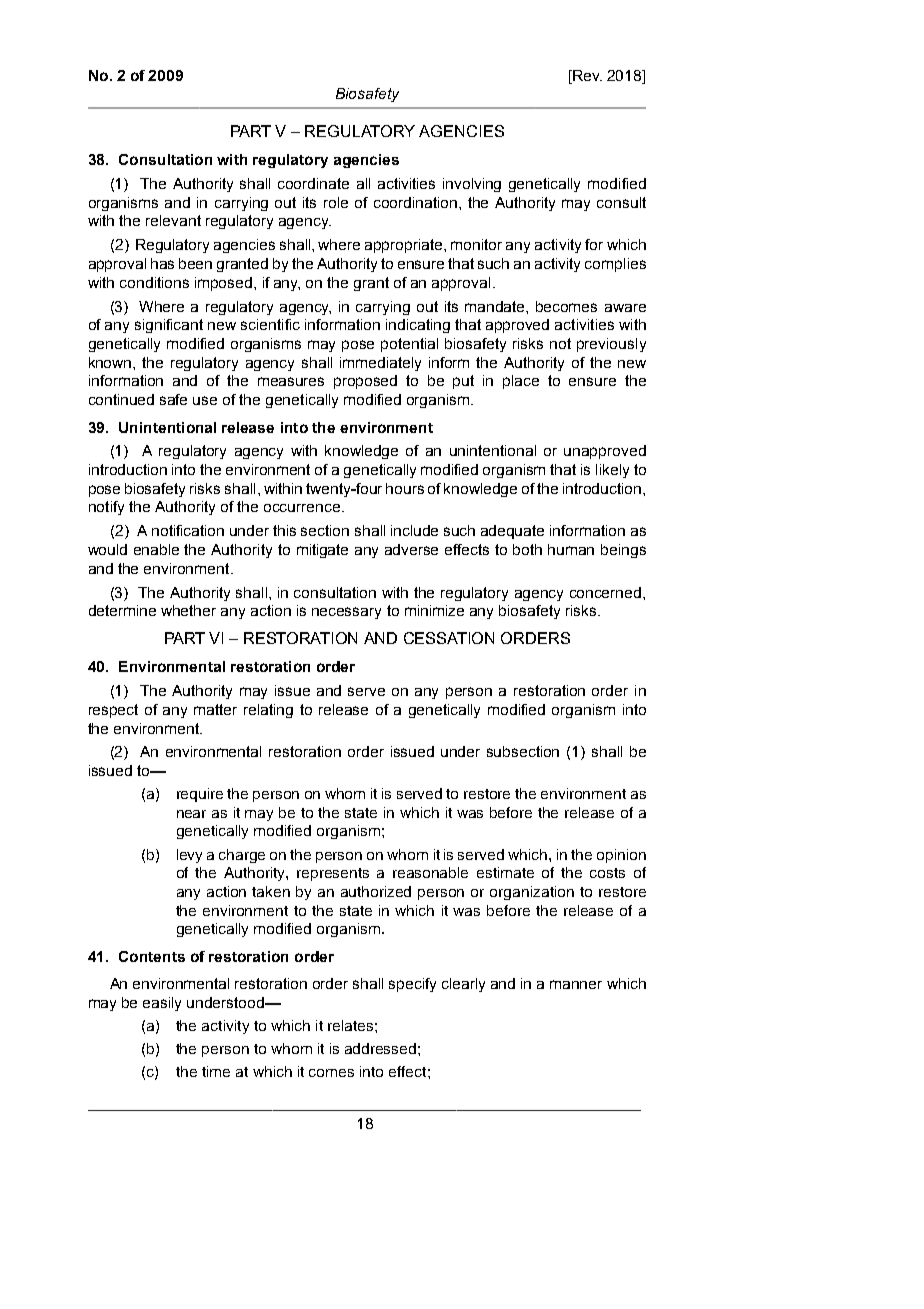  What do you see at coordinates (615, 265) in the screenshot?
I see `complies` at bounding box center [615, 265].
